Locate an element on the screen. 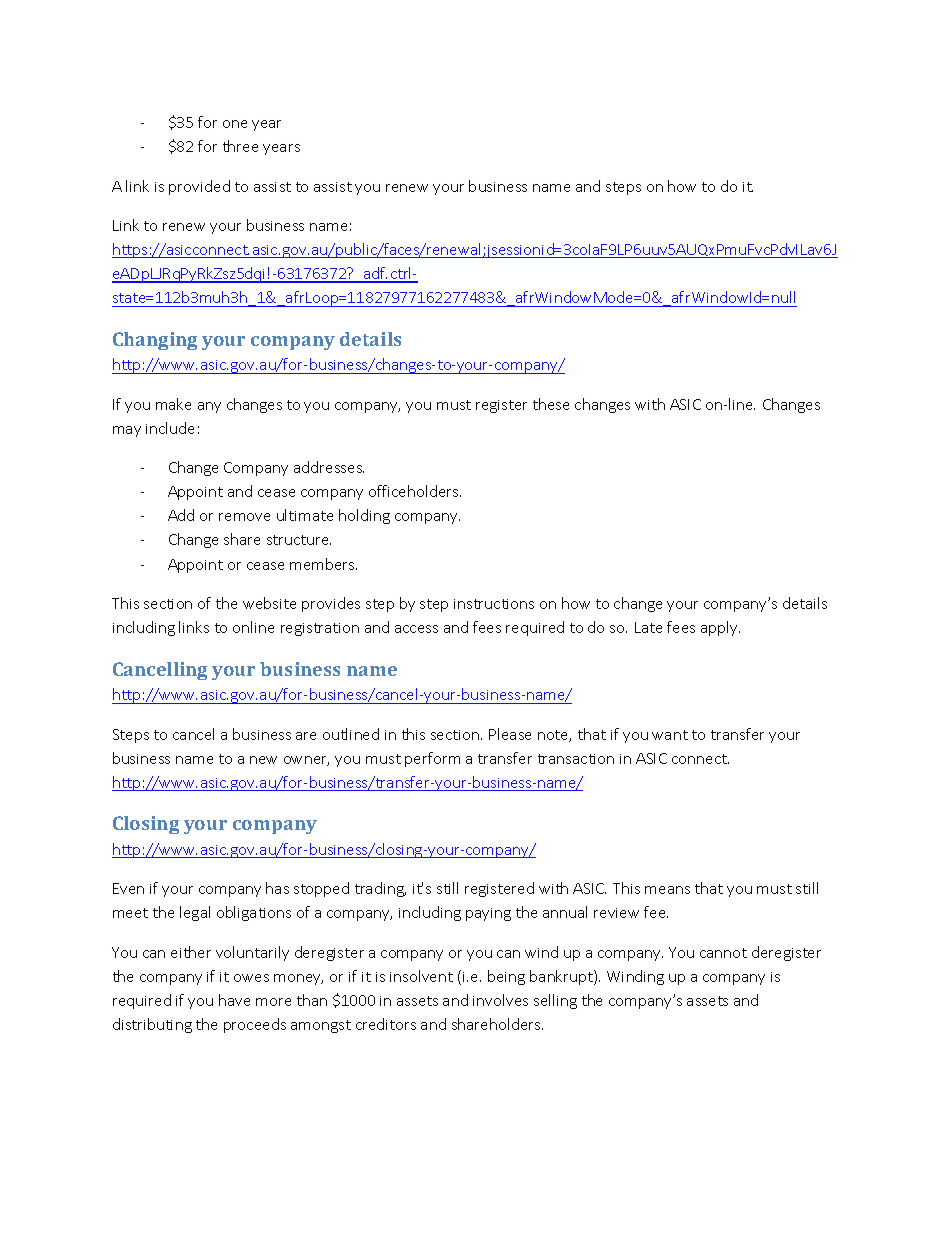 This screenshot has height=1233, width=952. access is located at coordinates (416, 629).
